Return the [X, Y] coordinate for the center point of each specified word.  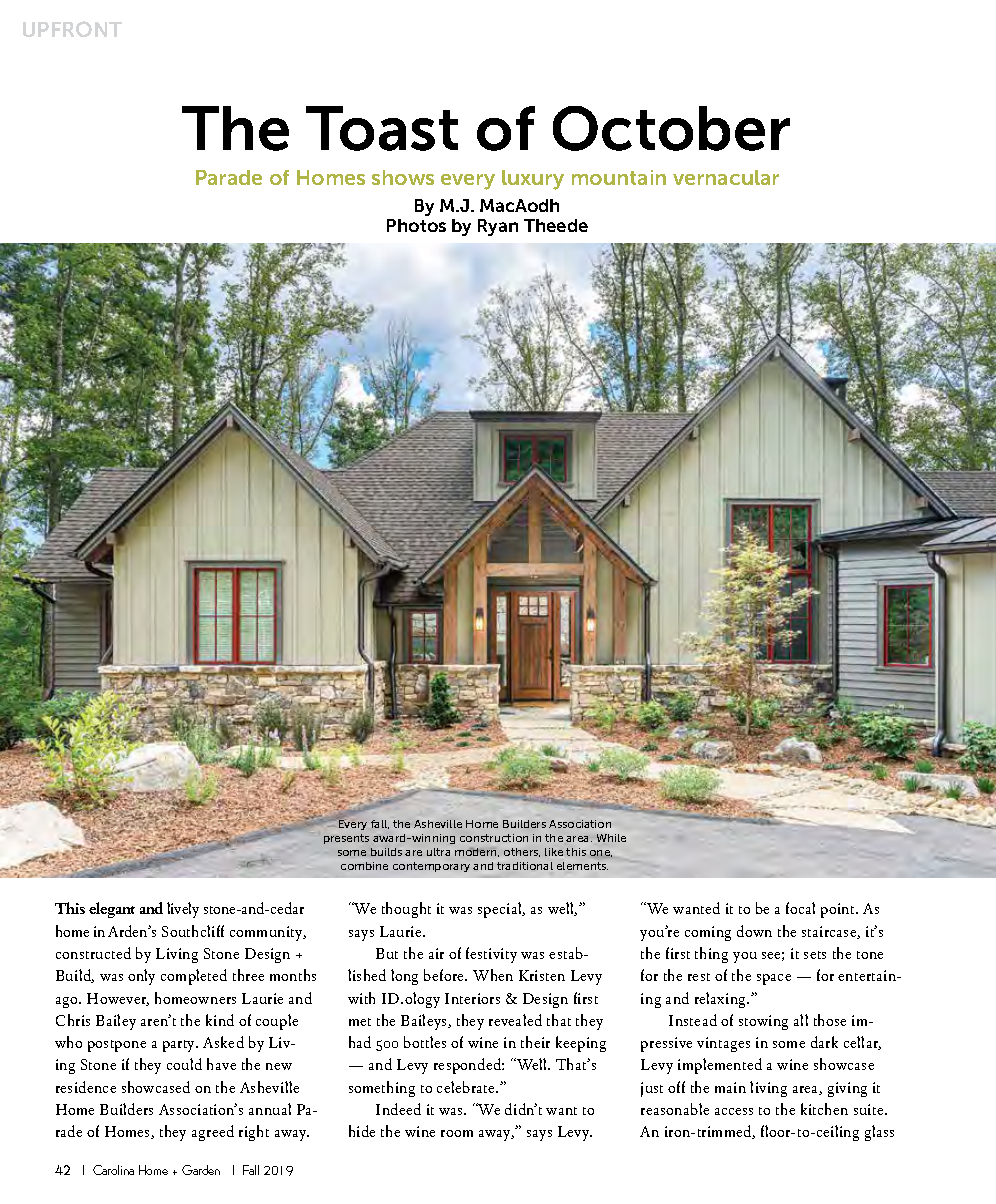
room [457, 1133]
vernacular [726, 177]
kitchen [824, 1109]
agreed [213, 1133]
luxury [533, 180]
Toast [382, 128]
